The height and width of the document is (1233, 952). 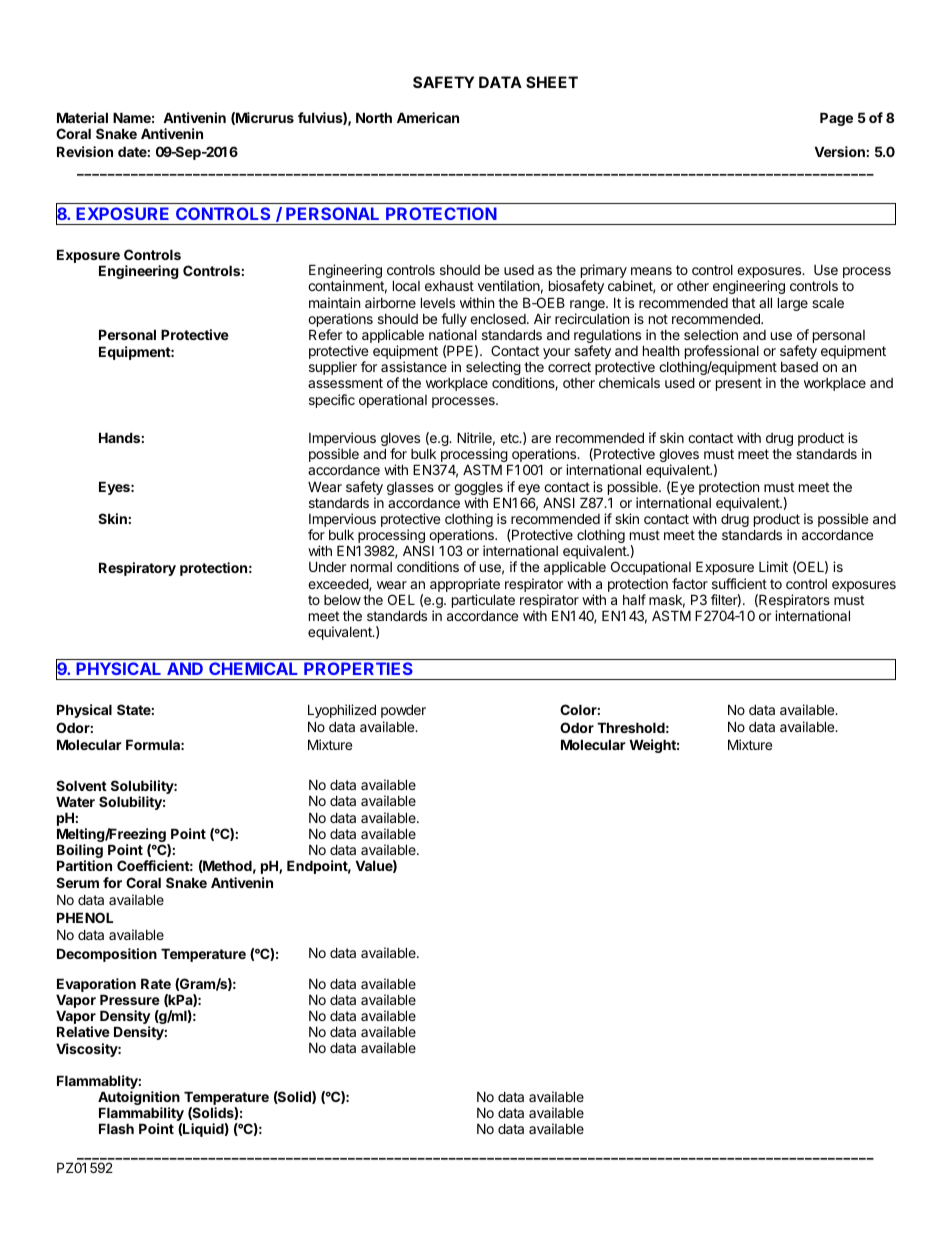 I want to click on Autoignition, so click(x=139, y=1099).
